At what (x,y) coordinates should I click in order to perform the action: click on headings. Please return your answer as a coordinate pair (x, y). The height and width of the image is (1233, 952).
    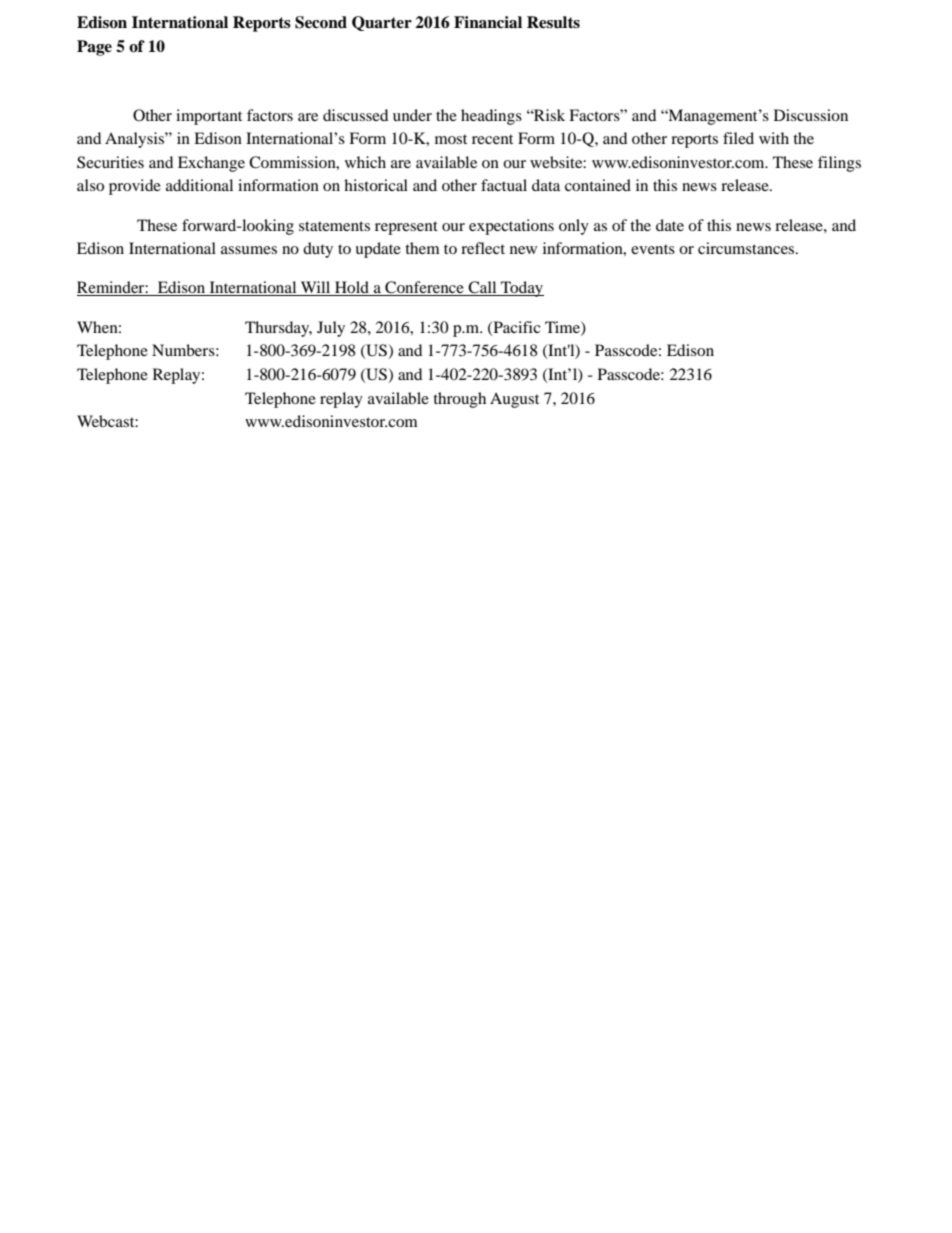
    Looking at the image, I should click on (491, 117).
